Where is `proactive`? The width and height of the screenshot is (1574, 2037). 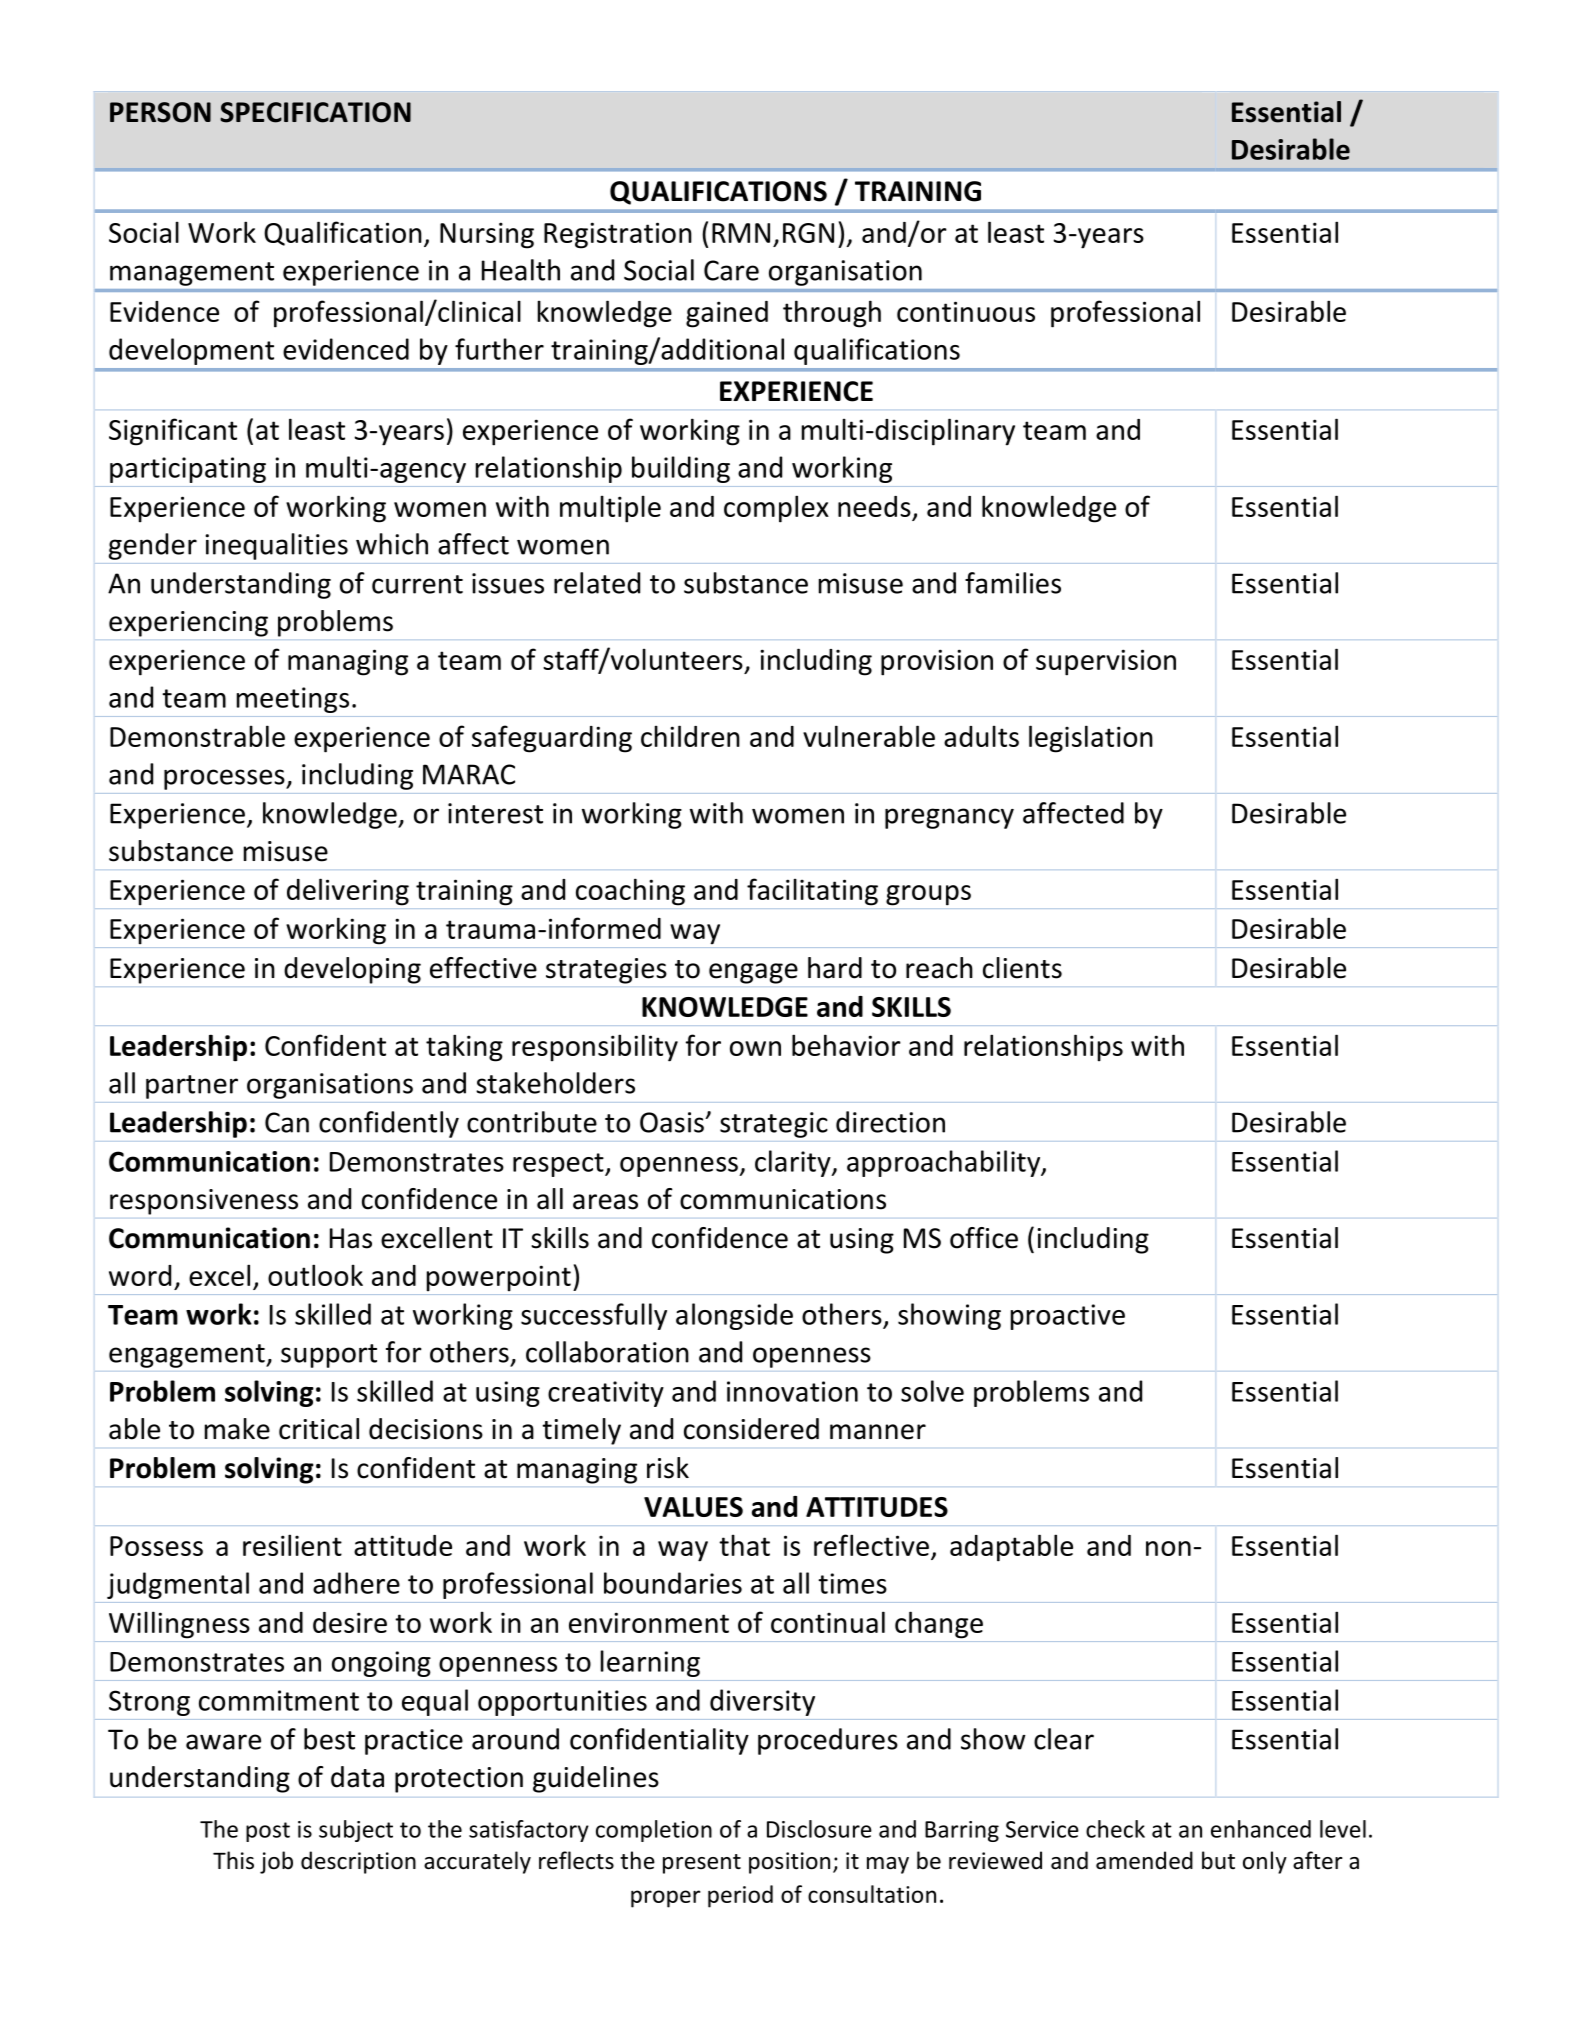
proactive is located at coordinates (1068, 1317).
